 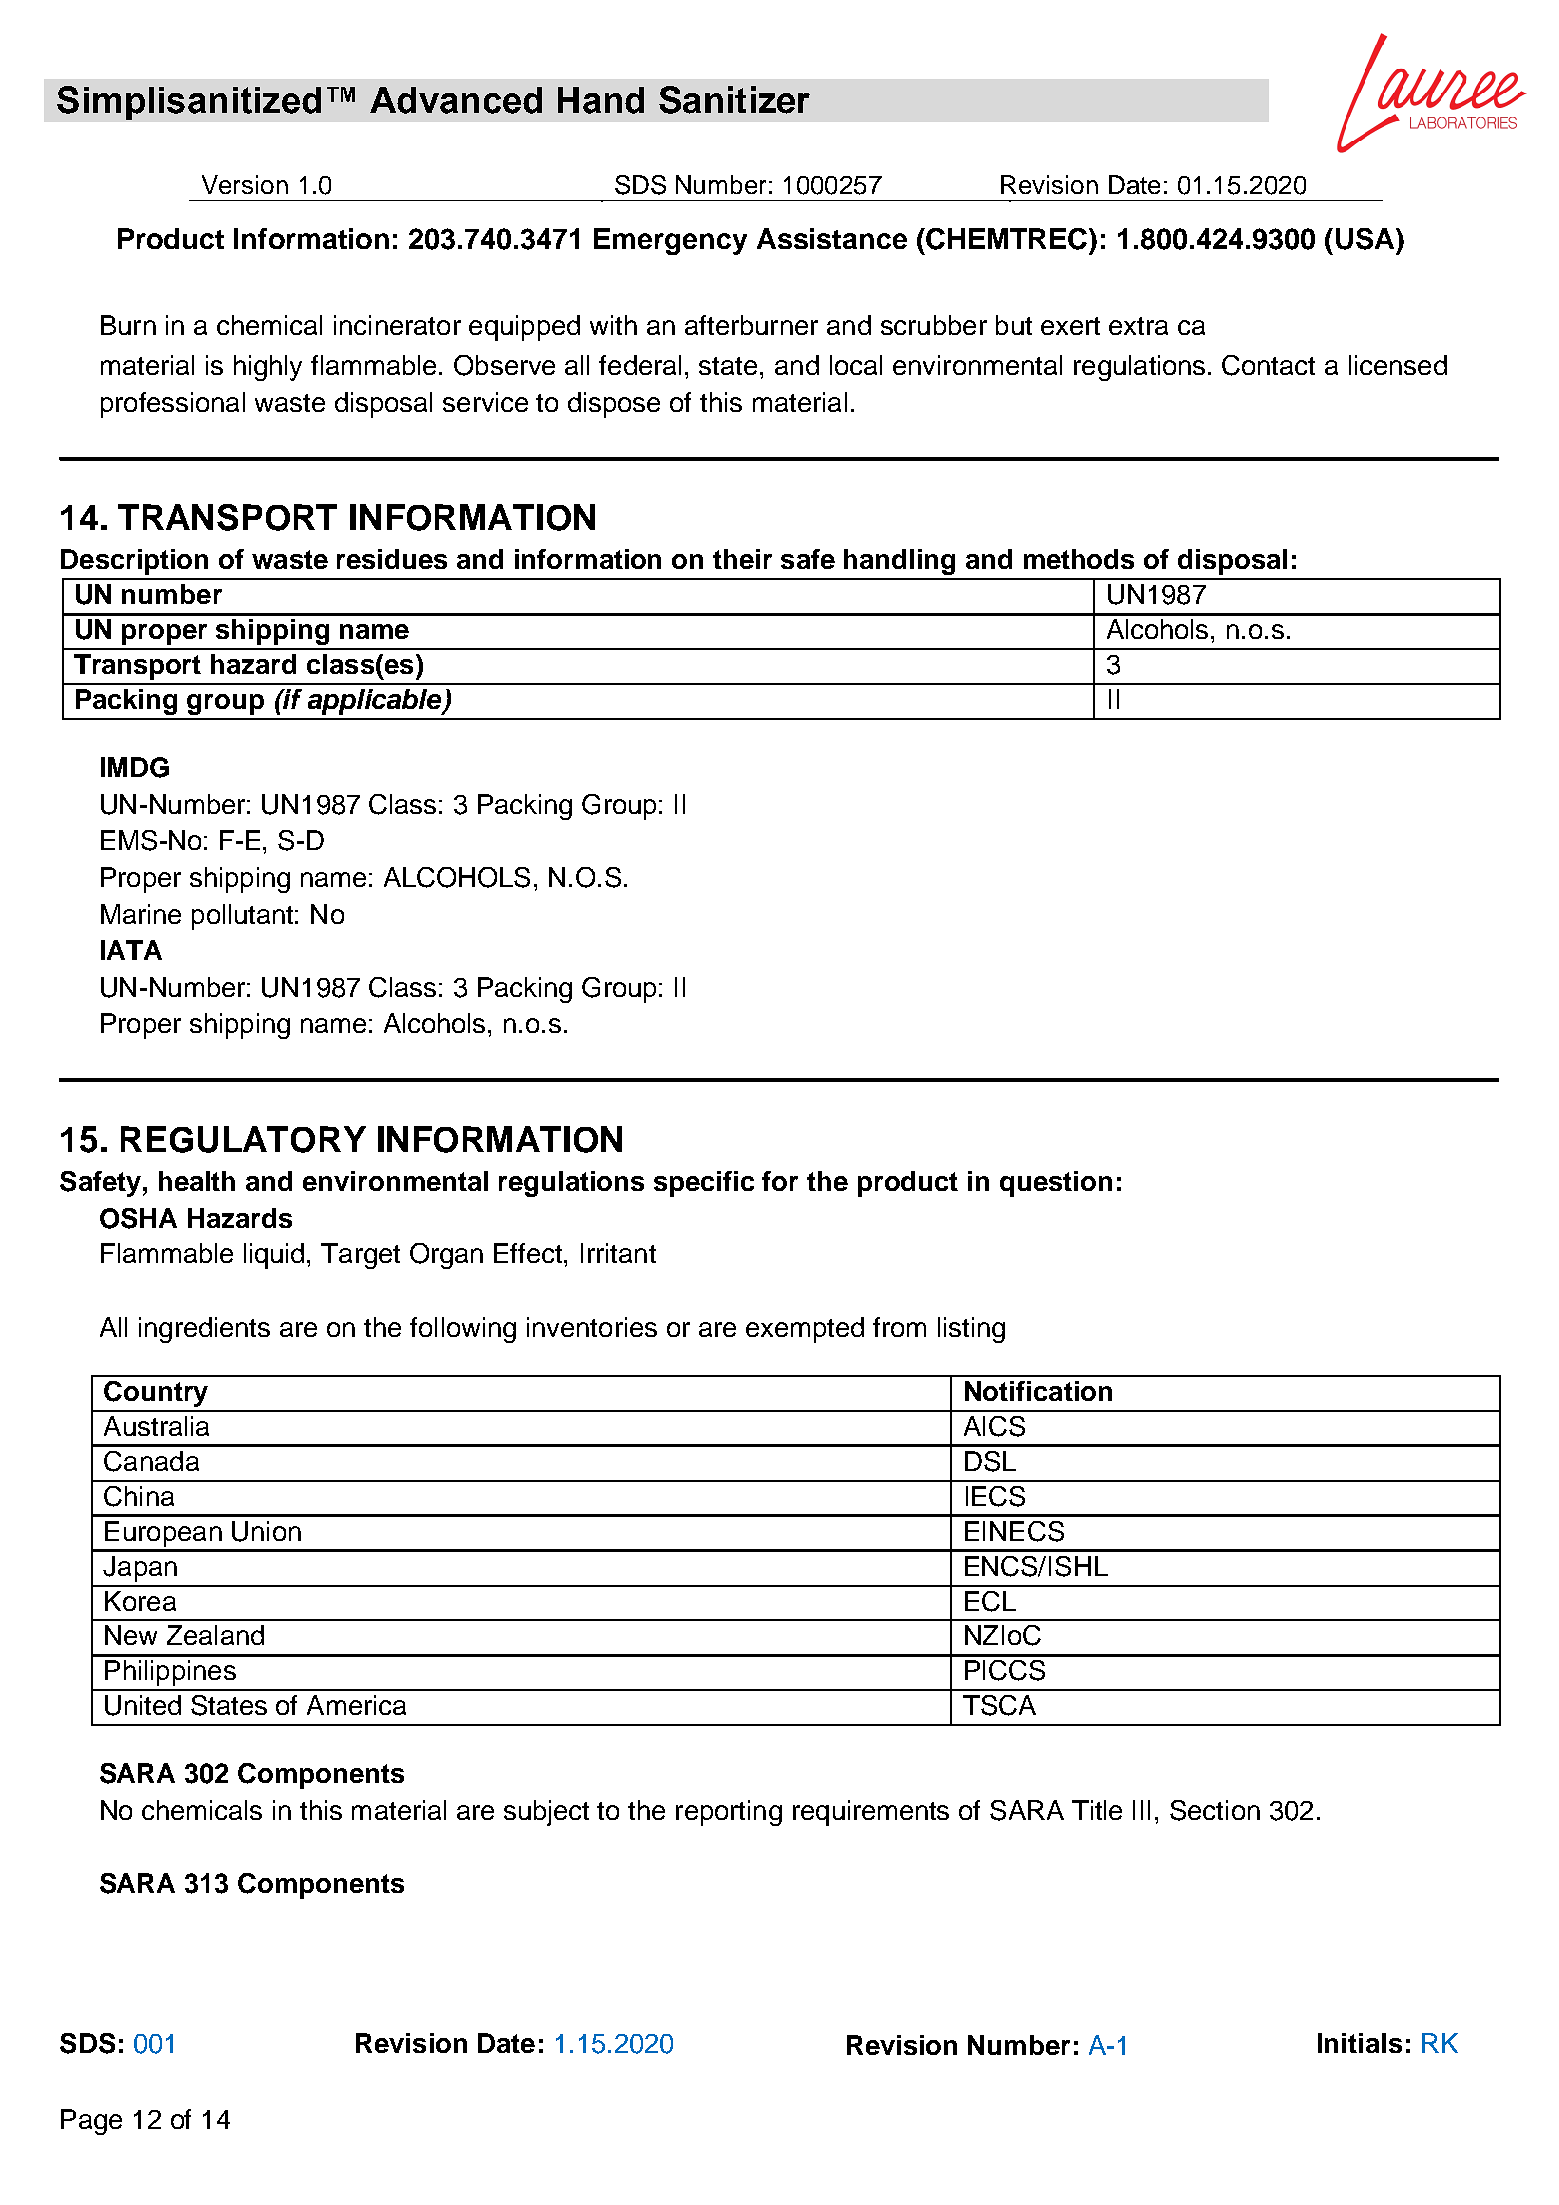 I want to click on REGULATORY, so click(x=243, y=1139).
